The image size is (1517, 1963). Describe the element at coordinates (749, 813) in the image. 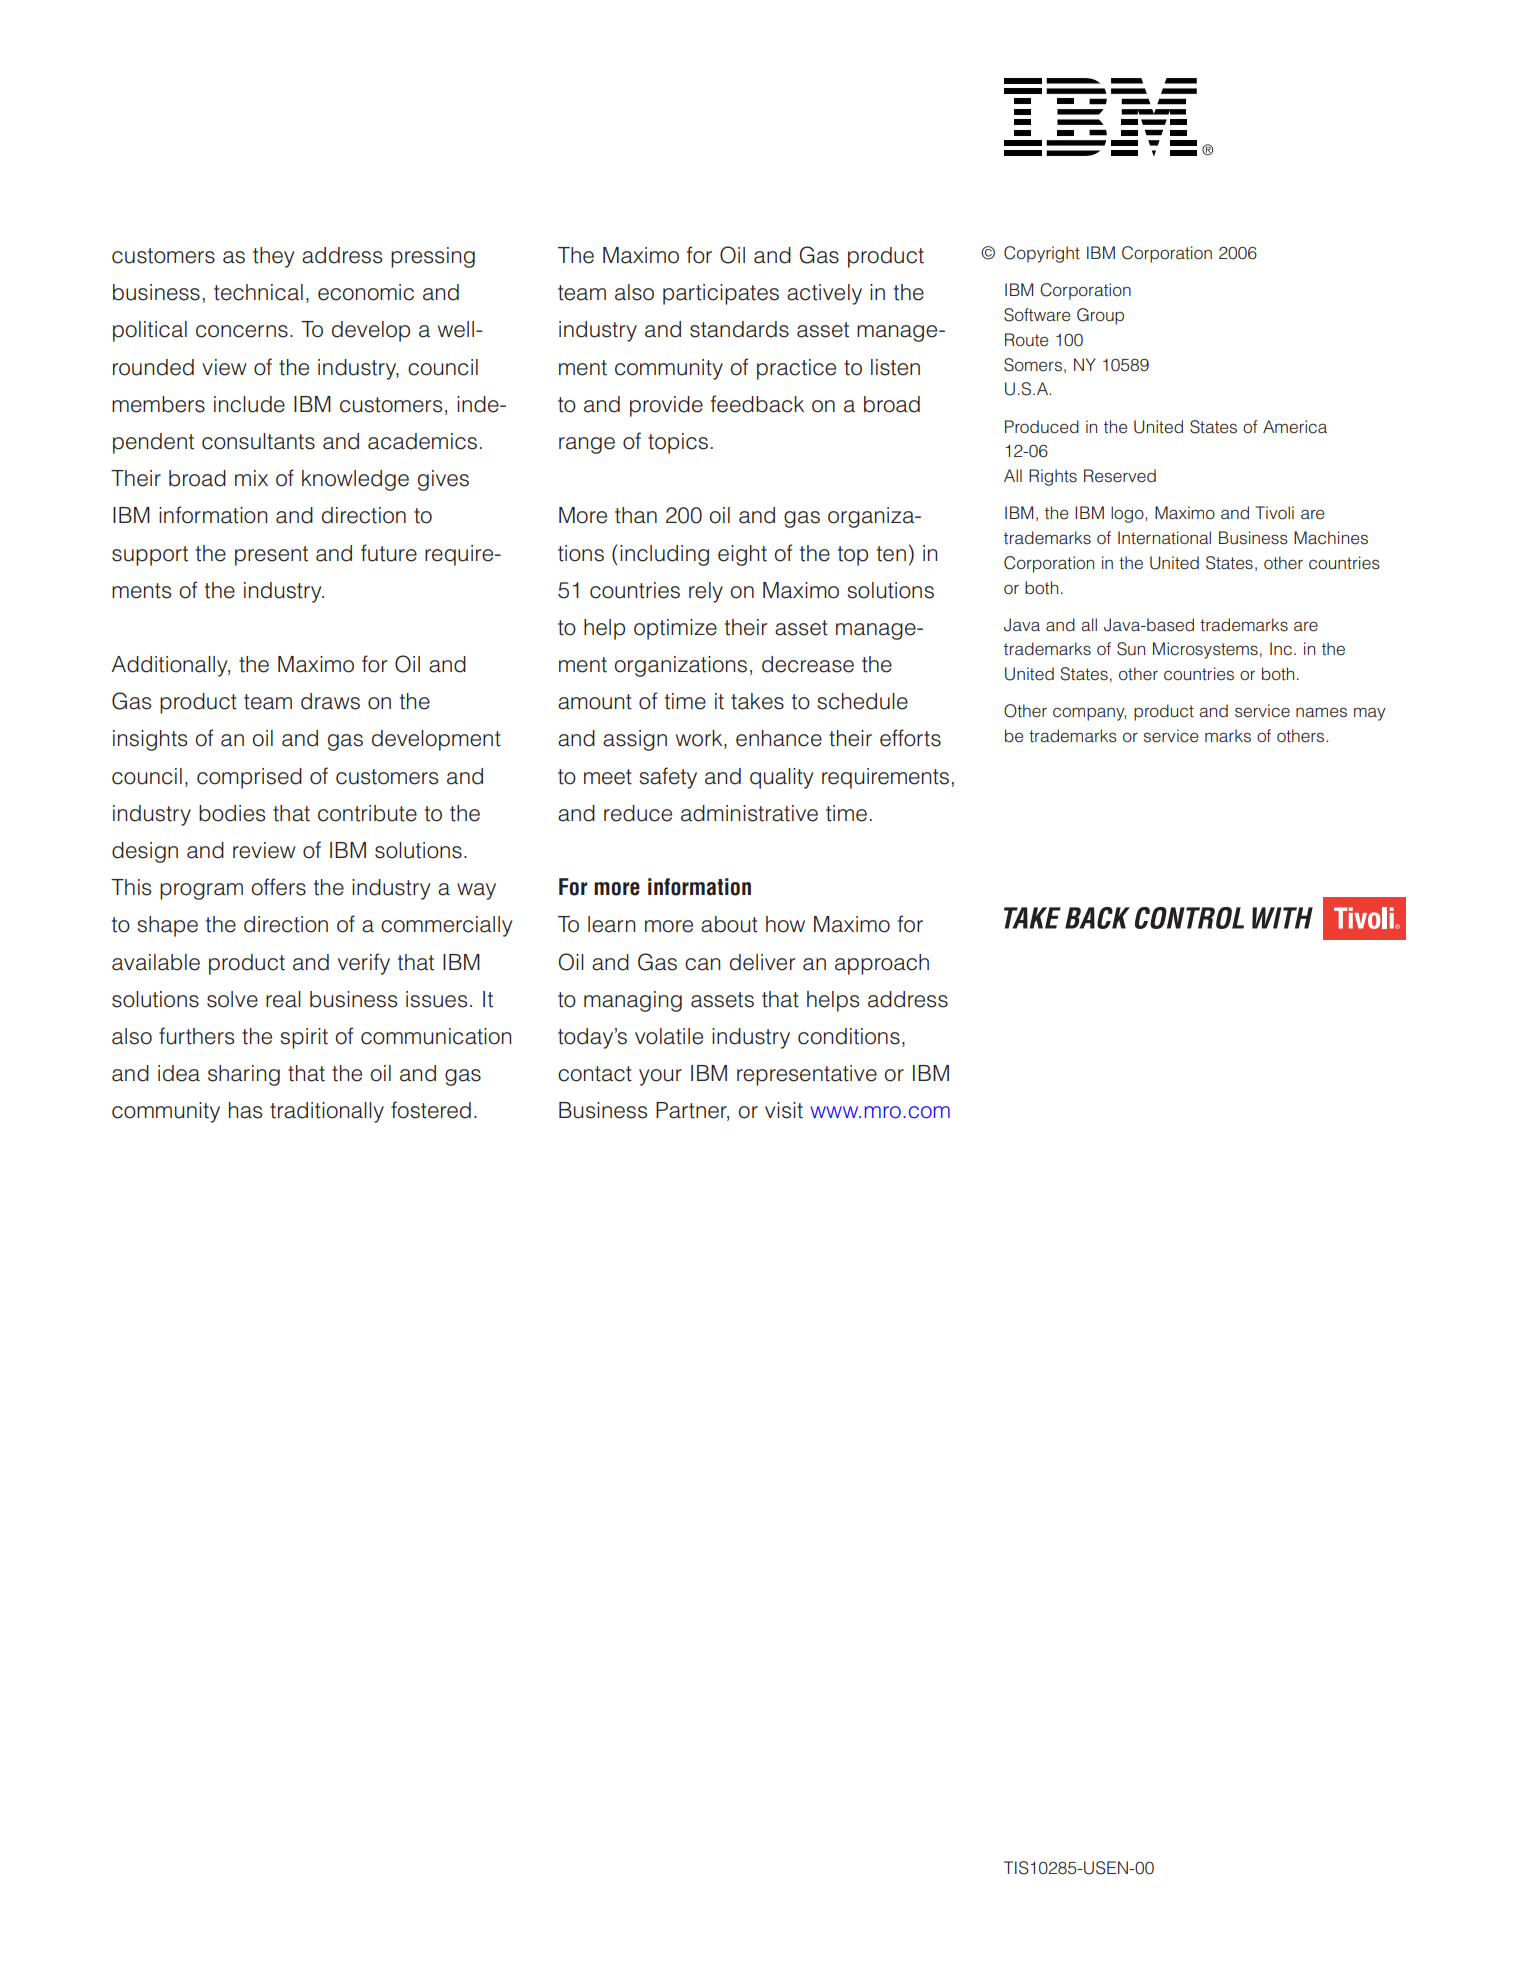

I see `administrative` at that location.
